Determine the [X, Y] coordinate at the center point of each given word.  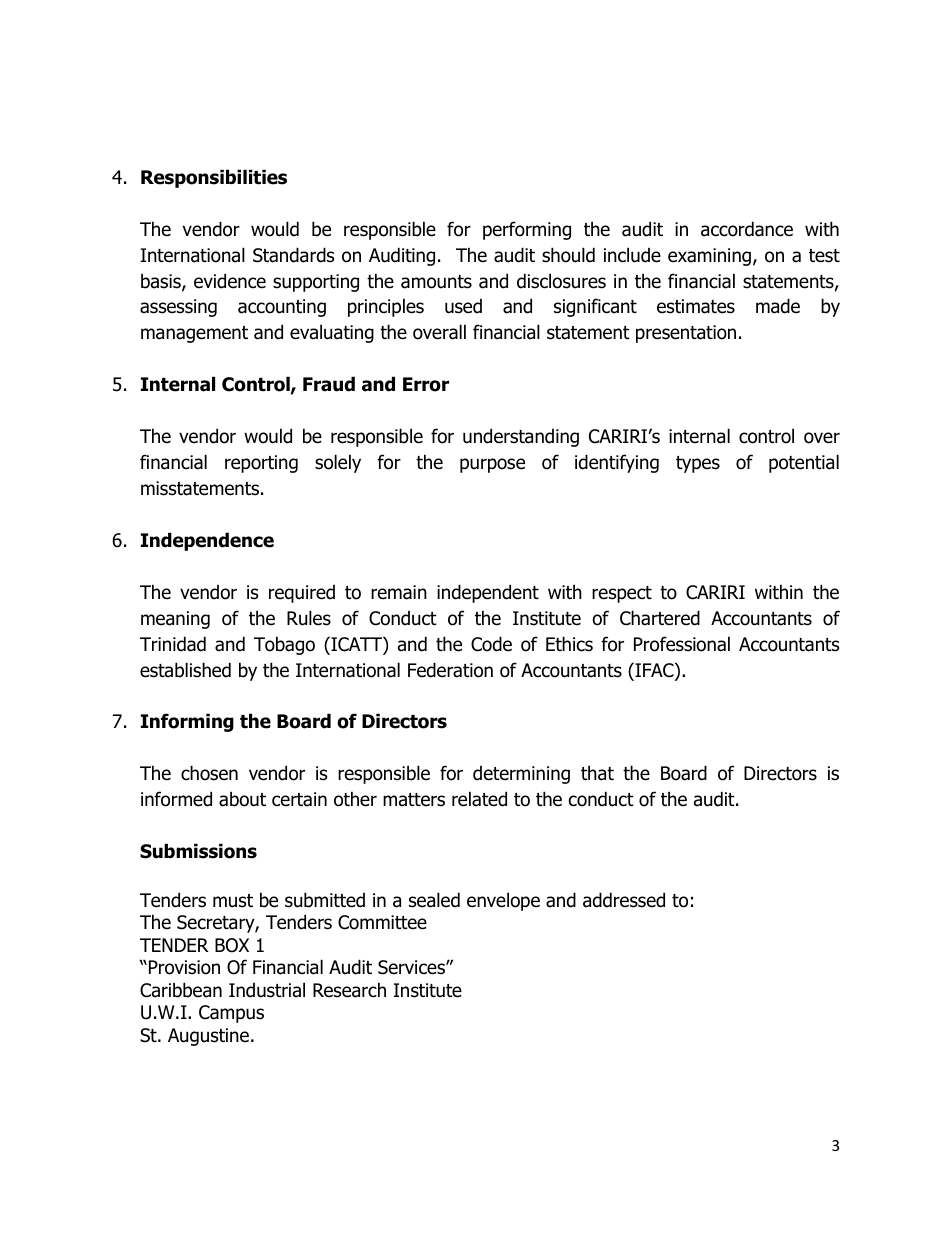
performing [527, 230]
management [194, 334]
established [185, 670]
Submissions [198, 851]
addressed [624, 900]
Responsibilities [214, 178]
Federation [450, 670]
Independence [207, 541]
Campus [231, 1014]
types [698, 464]
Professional [682, 644]
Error [426, 384]
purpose [492, 465]
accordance [747, 229]
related [479, 799]
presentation [686, 334]
